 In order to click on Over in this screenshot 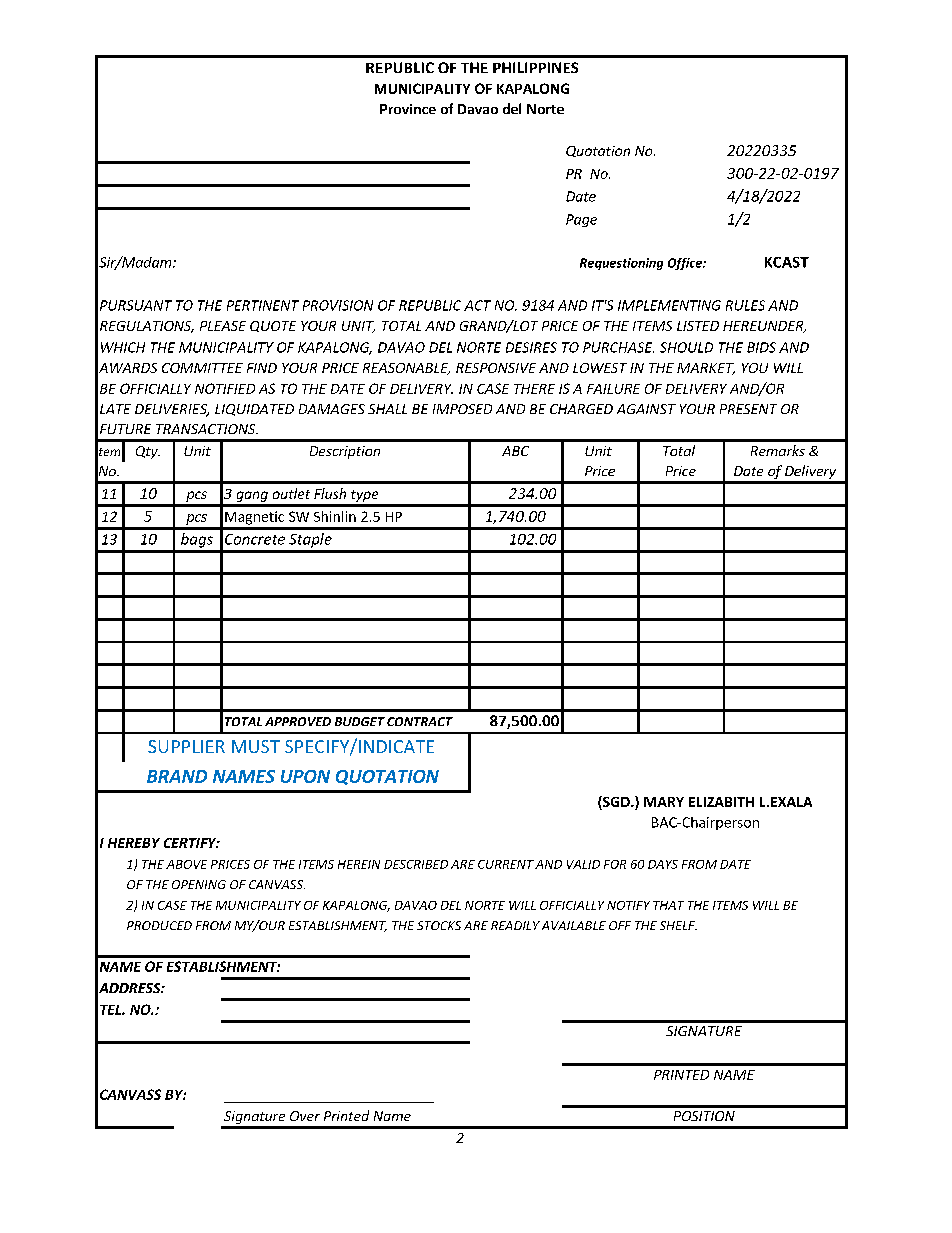, I will do `click(305, 1116)`.
